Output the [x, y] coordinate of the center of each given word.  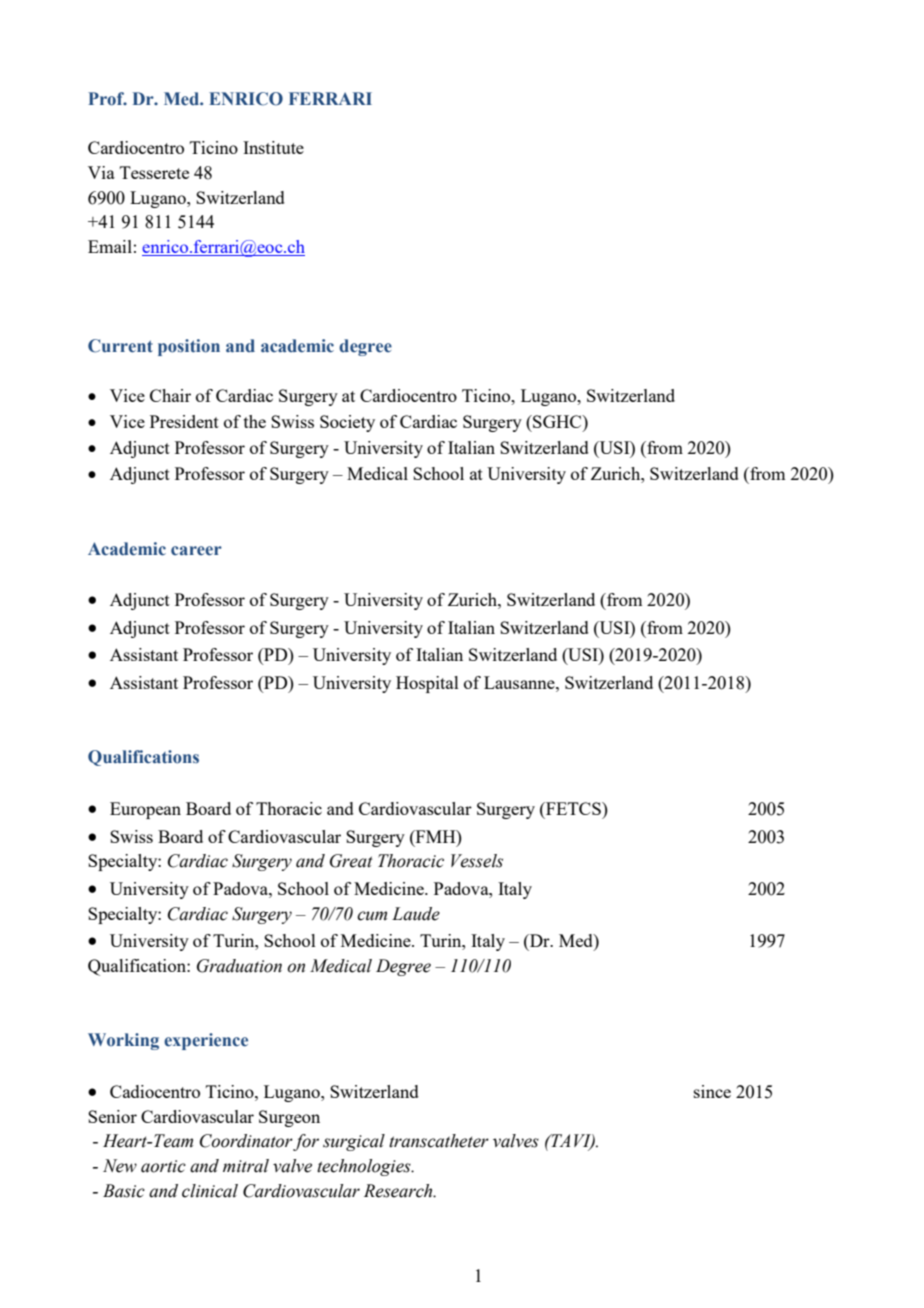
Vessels [477, 861]
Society [347, 423]
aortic [163, 1166]
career [196, 551]
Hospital [427, 684]
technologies [365, 1167]
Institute [273, 147]
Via [101, 172]
